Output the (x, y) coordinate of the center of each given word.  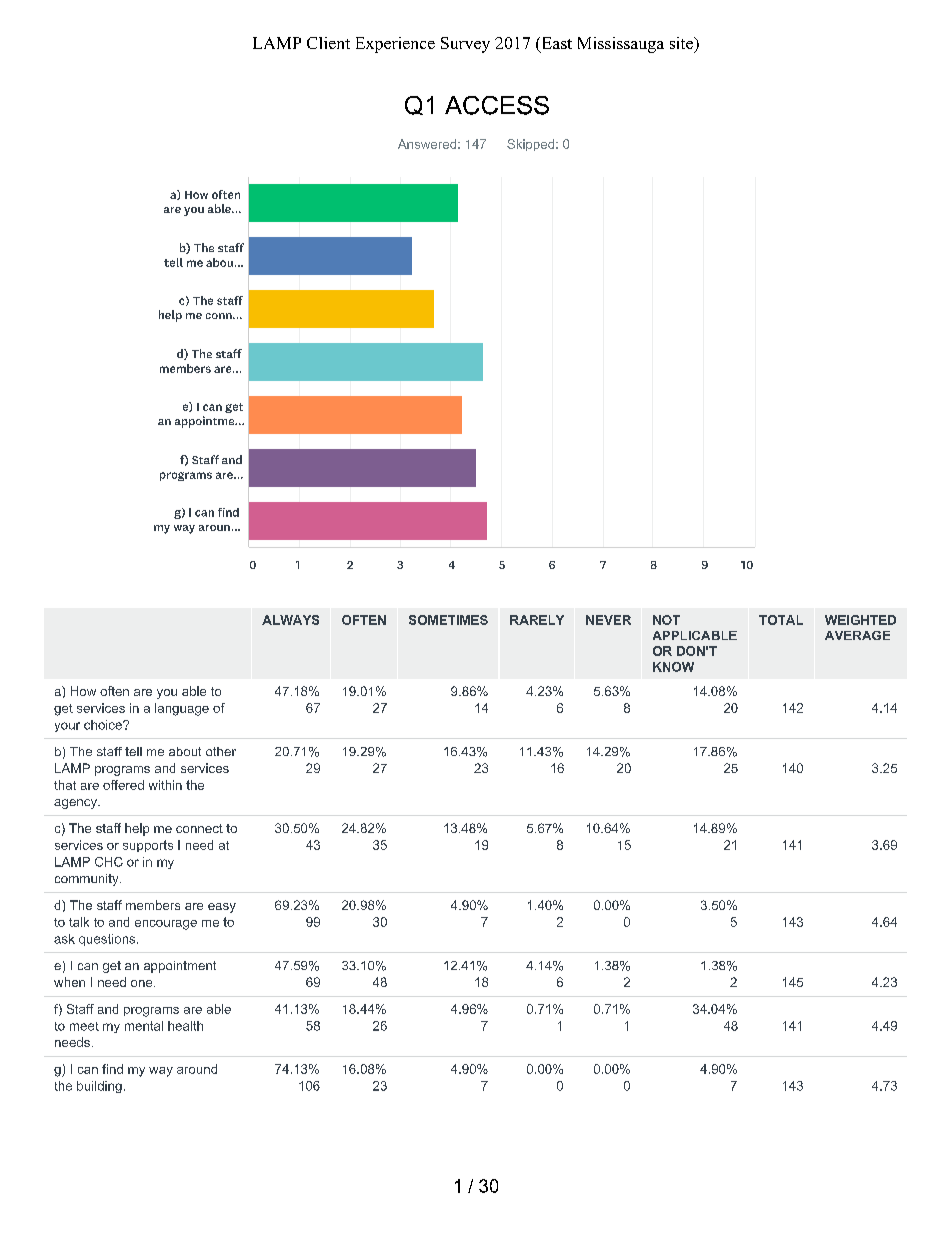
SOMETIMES (448, 620)
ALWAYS (290, 620)
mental (144, 1026)
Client (328, 43)
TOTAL (781, 620)
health (185, 1026)
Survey (465, 45)
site (682, 43)
